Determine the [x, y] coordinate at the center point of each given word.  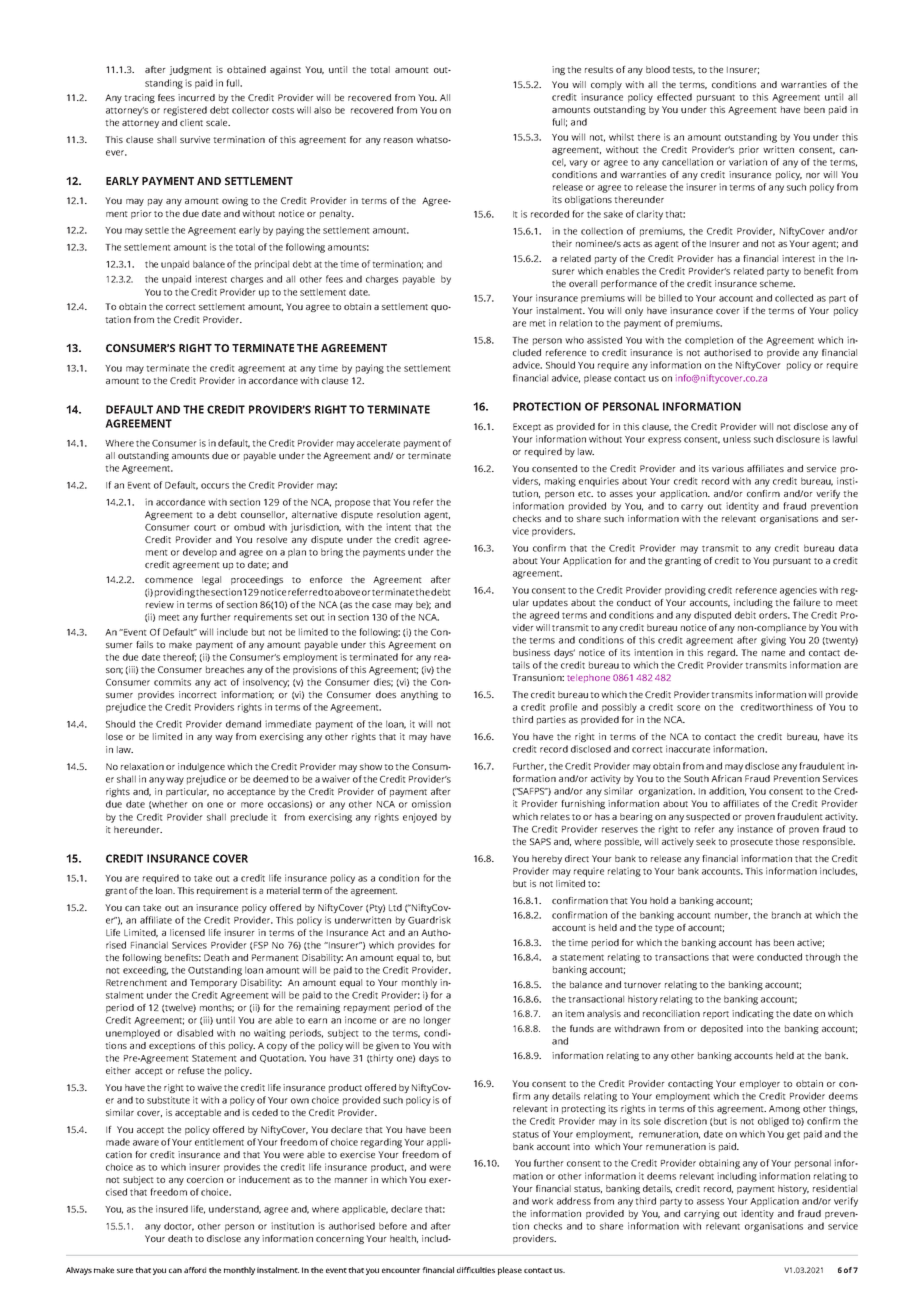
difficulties [476, 1270]
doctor [179, 1226]
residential [835, 1188]
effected [674, 97]
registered [185, 111]
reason [398, 140]
